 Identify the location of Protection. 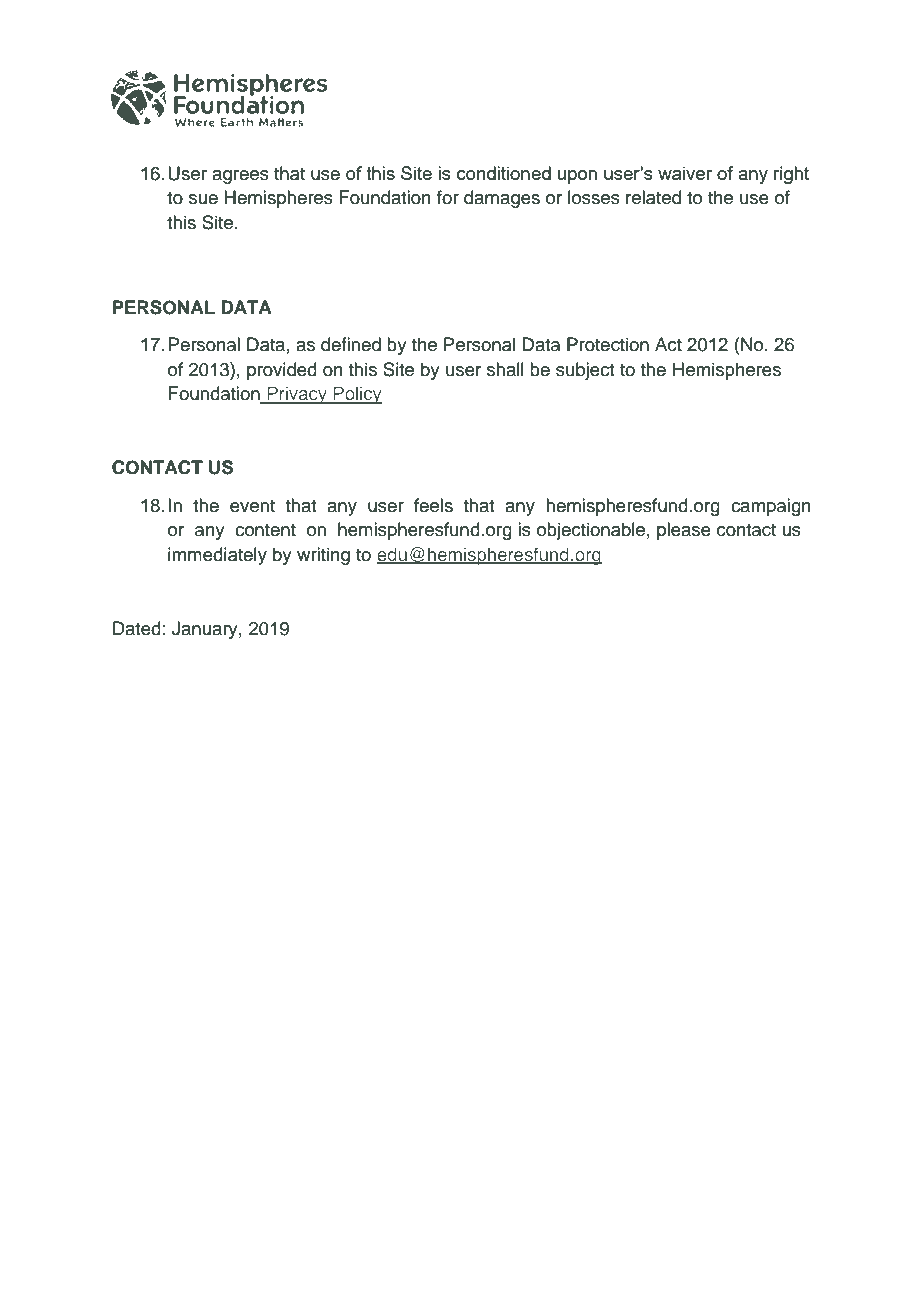
(608, 344).
